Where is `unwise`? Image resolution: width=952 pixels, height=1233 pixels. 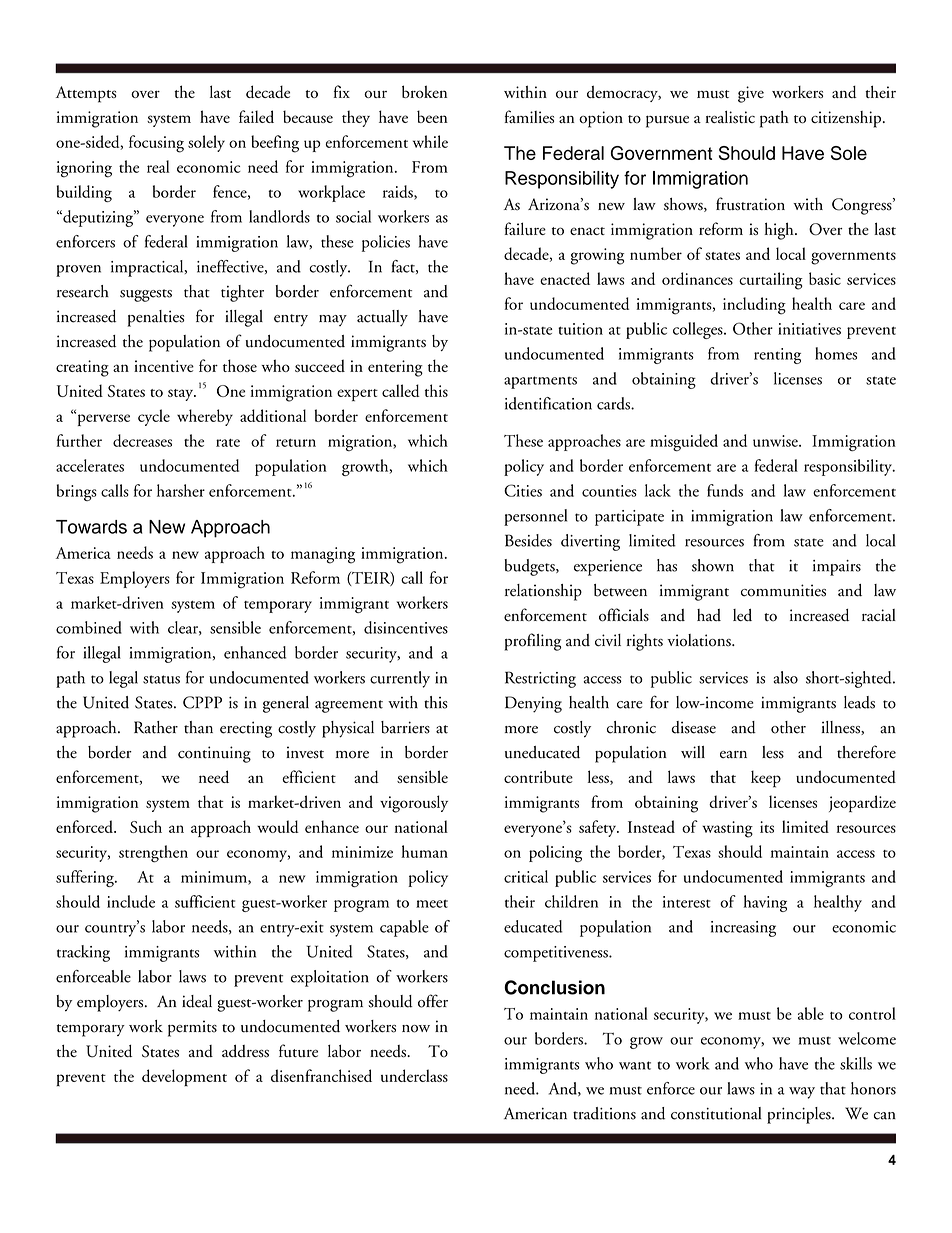 unwise is located at coordinates (776, 441).
